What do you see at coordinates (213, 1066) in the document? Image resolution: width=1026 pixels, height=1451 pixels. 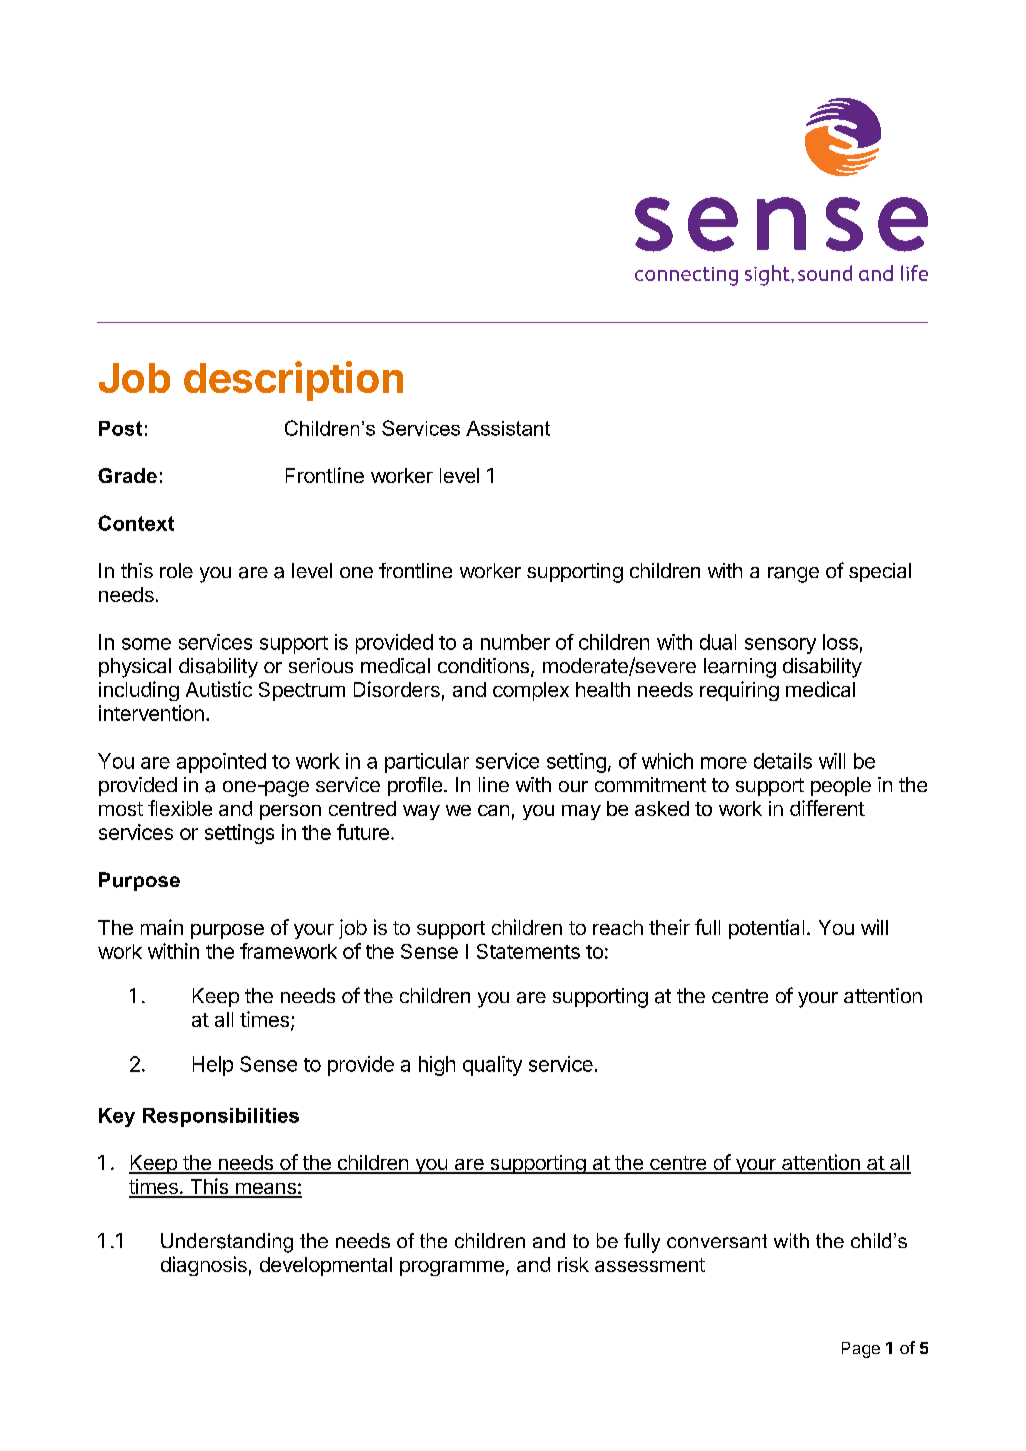 I see `Help` at bounding box center [213, 1066].
